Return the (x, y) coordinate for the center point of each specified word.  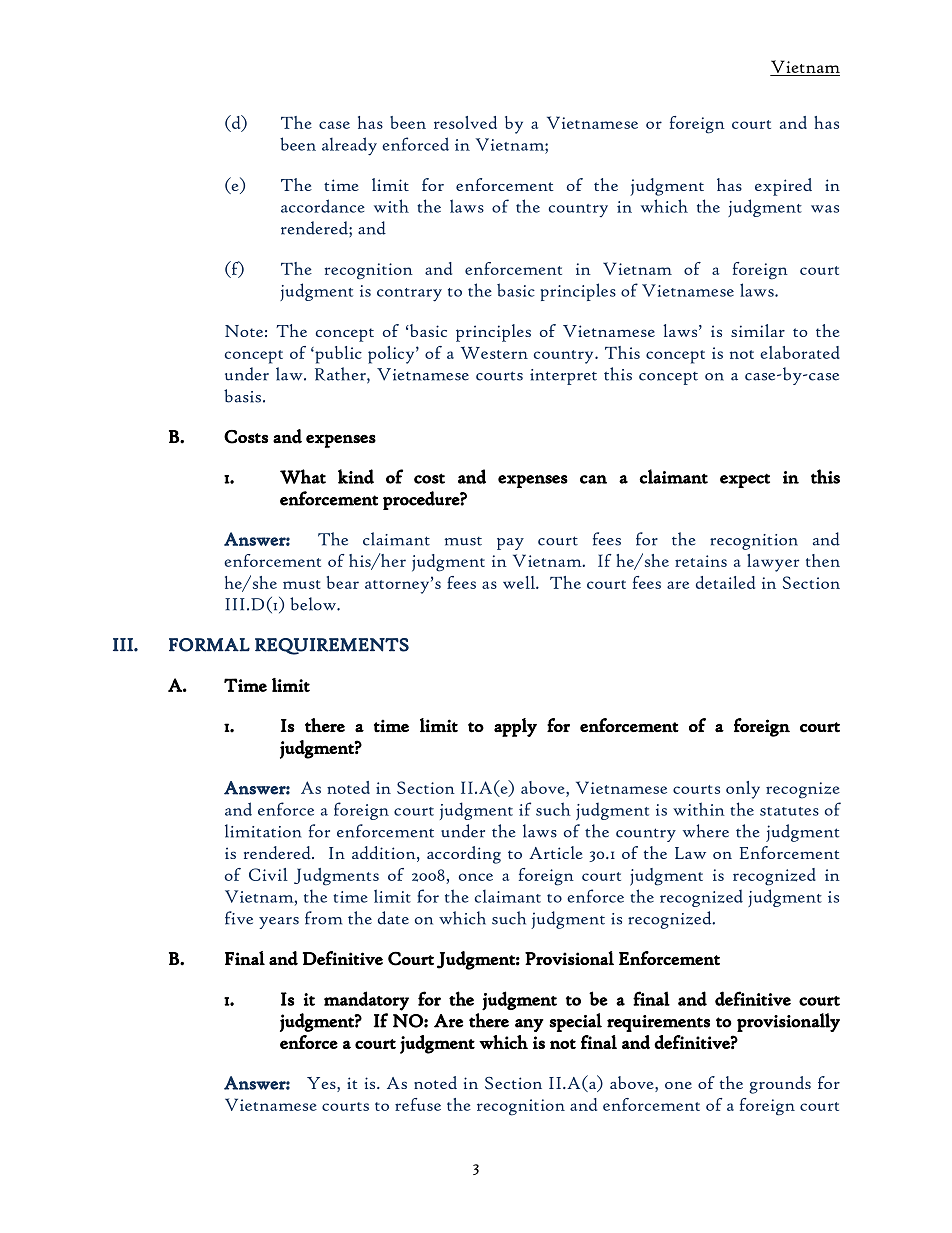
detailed (725, 582)
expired (783, 187)
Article (556, 852)
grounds (780, 1085)
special (575, 1022)
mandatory (366, 1001)
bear (343, 582)
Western (494, 352)
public (337, 355)
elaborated (800, 352)
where (706, 831)
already (349, 146)
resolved (465, 122)
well (520, 582)
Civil (268, 874)
